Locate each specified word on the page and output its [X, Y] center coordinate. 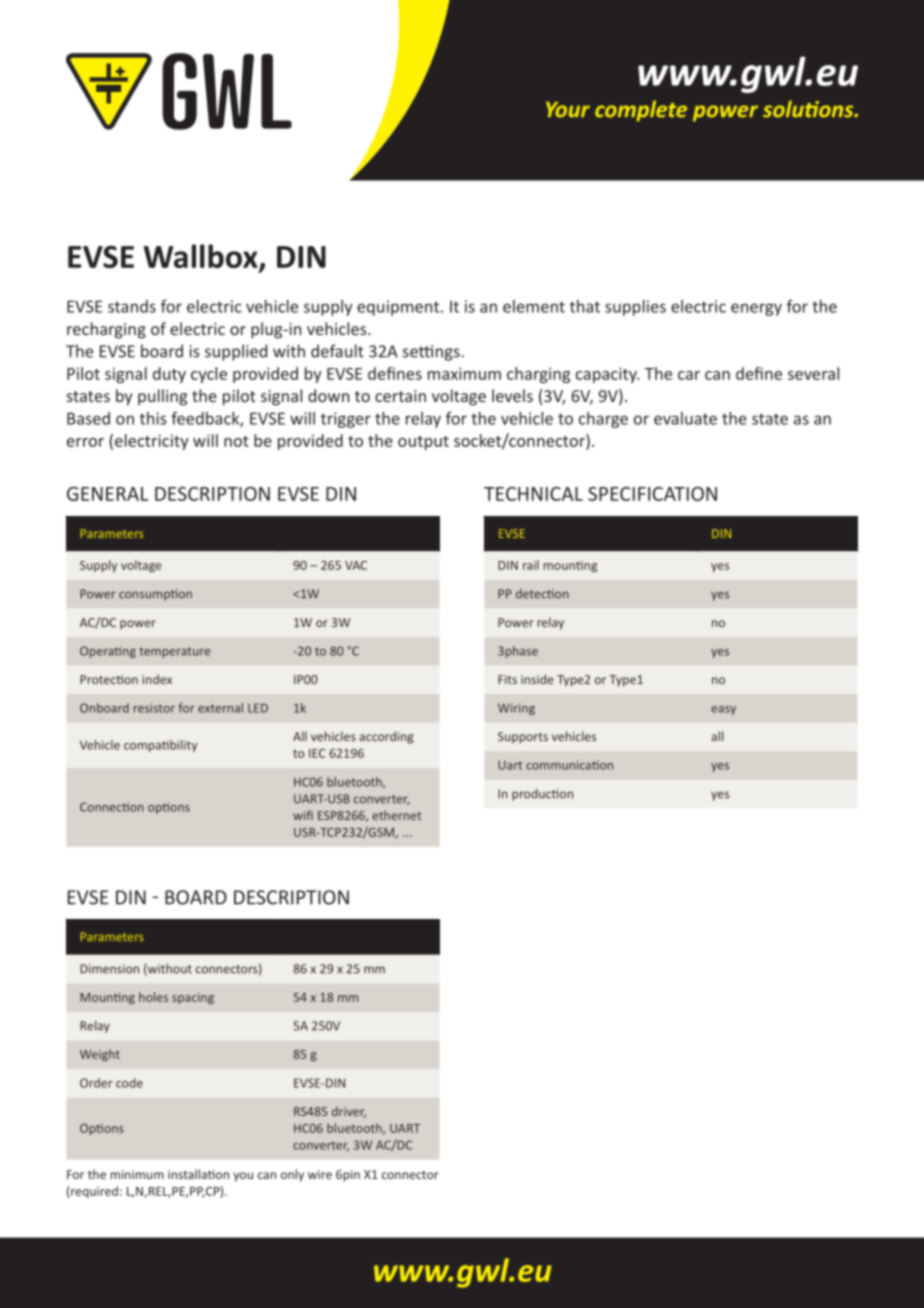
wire [320, 1174]
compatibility [160, 746]
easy [723, 710]
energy [756, 309]
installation [198, 1174]
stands [132, 306]
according [386, 737]
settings [432, 353]
